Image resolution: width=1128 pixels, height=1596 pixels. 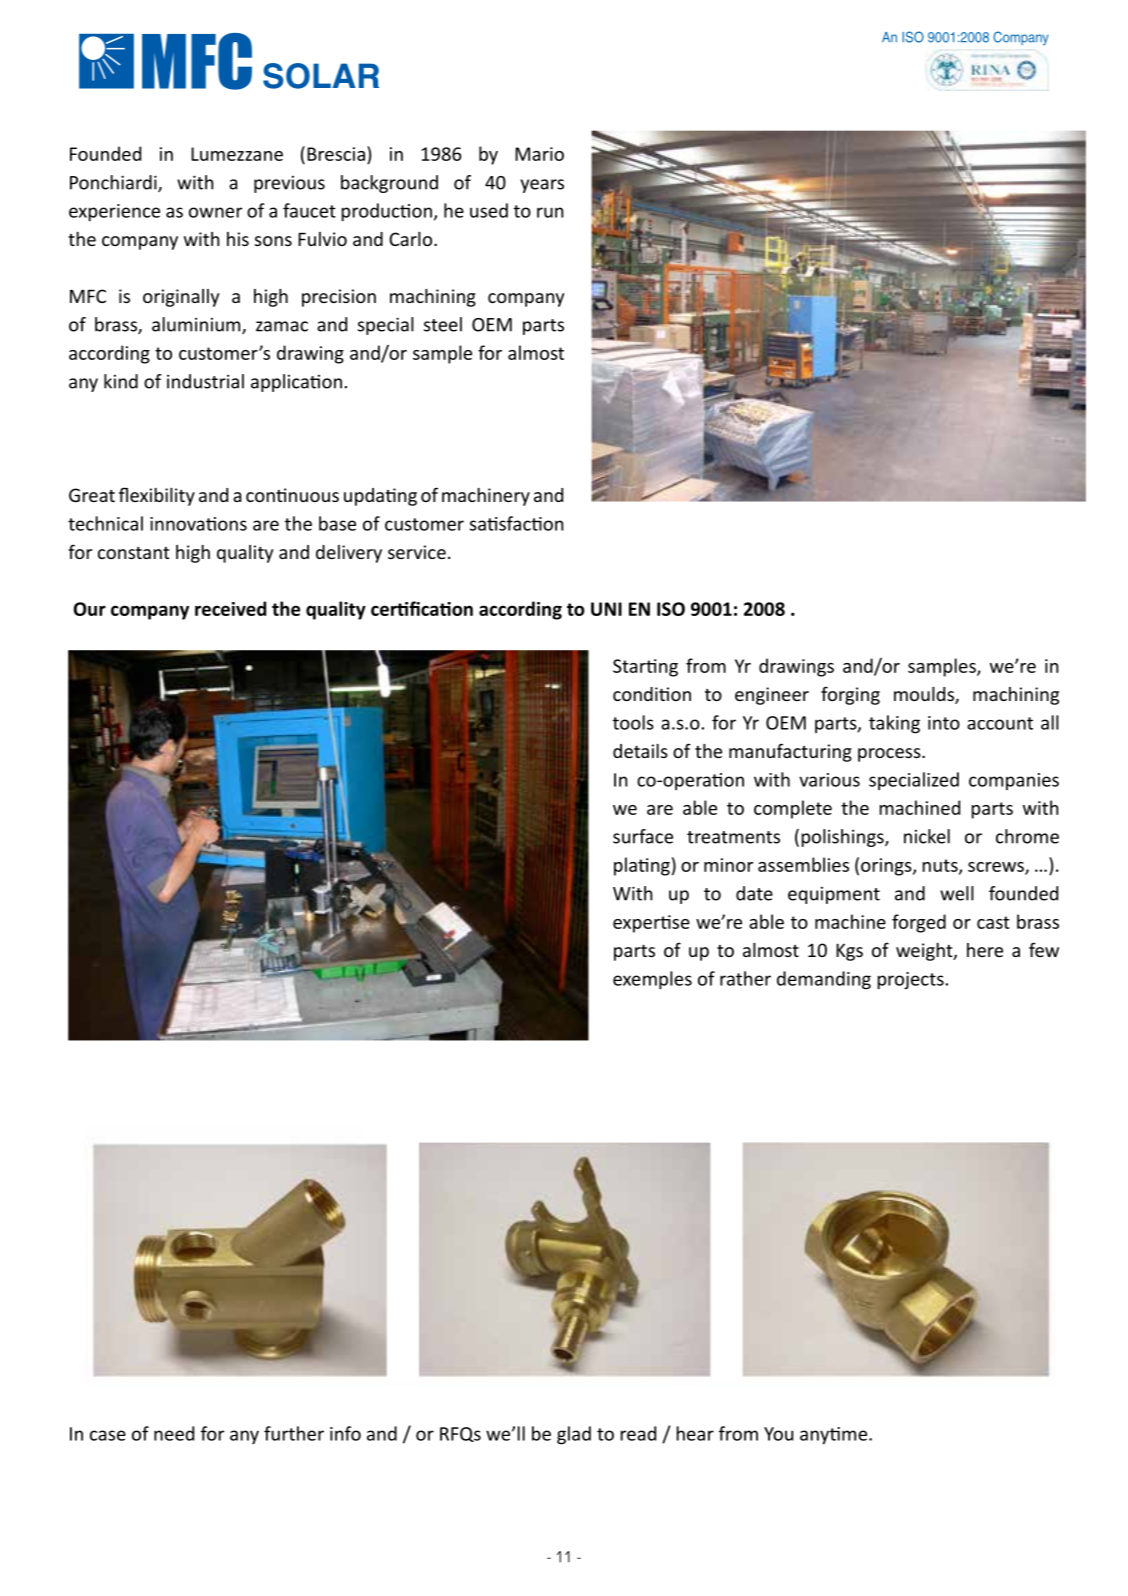 What do you see at coordinates (539, 154) in the page?
I see `Mario` at bounding box center [539, 154].
